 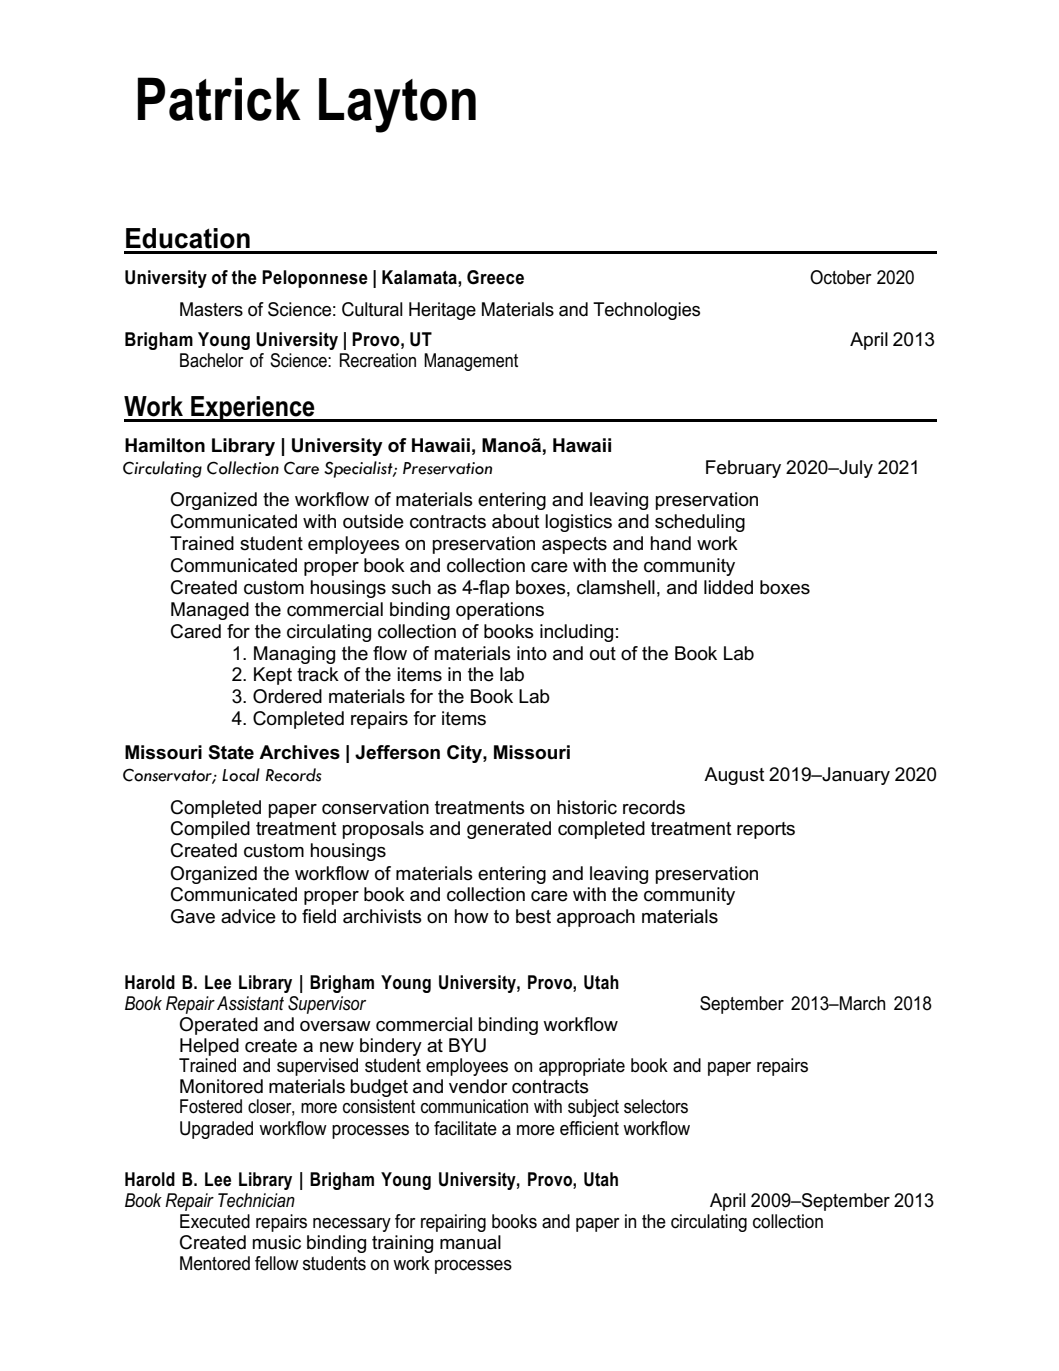 What do you see at coordinates (471, 362) in the screenshot?
I see `Management` at bounding box center [471, 362].
